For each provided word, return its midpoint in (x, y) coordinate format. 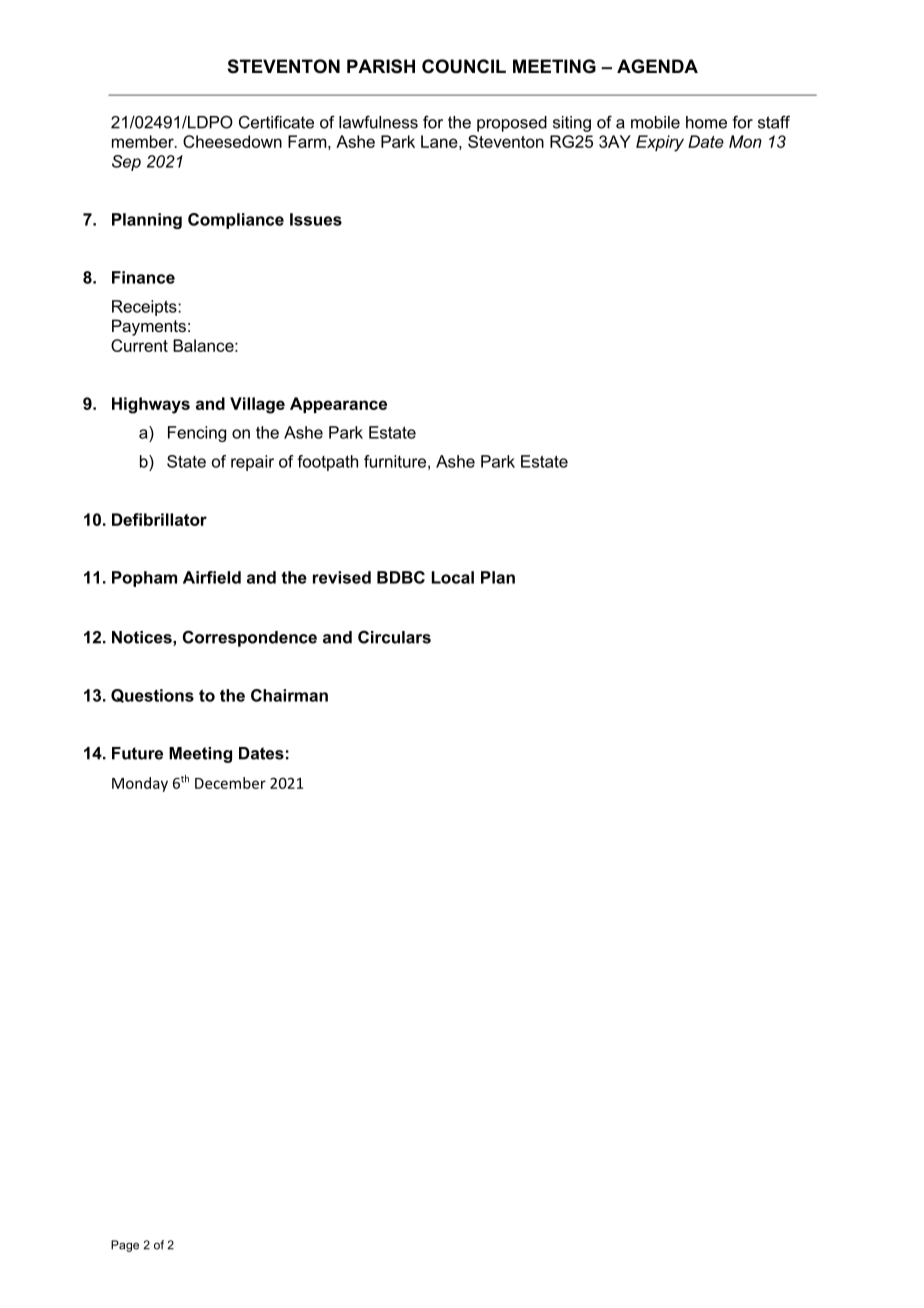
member (144, 141)
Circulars (394, 637)
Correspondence (250, 638)
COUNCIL (464, 66)
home (706, 122)
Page (125, 1246)
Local (453, 577)
